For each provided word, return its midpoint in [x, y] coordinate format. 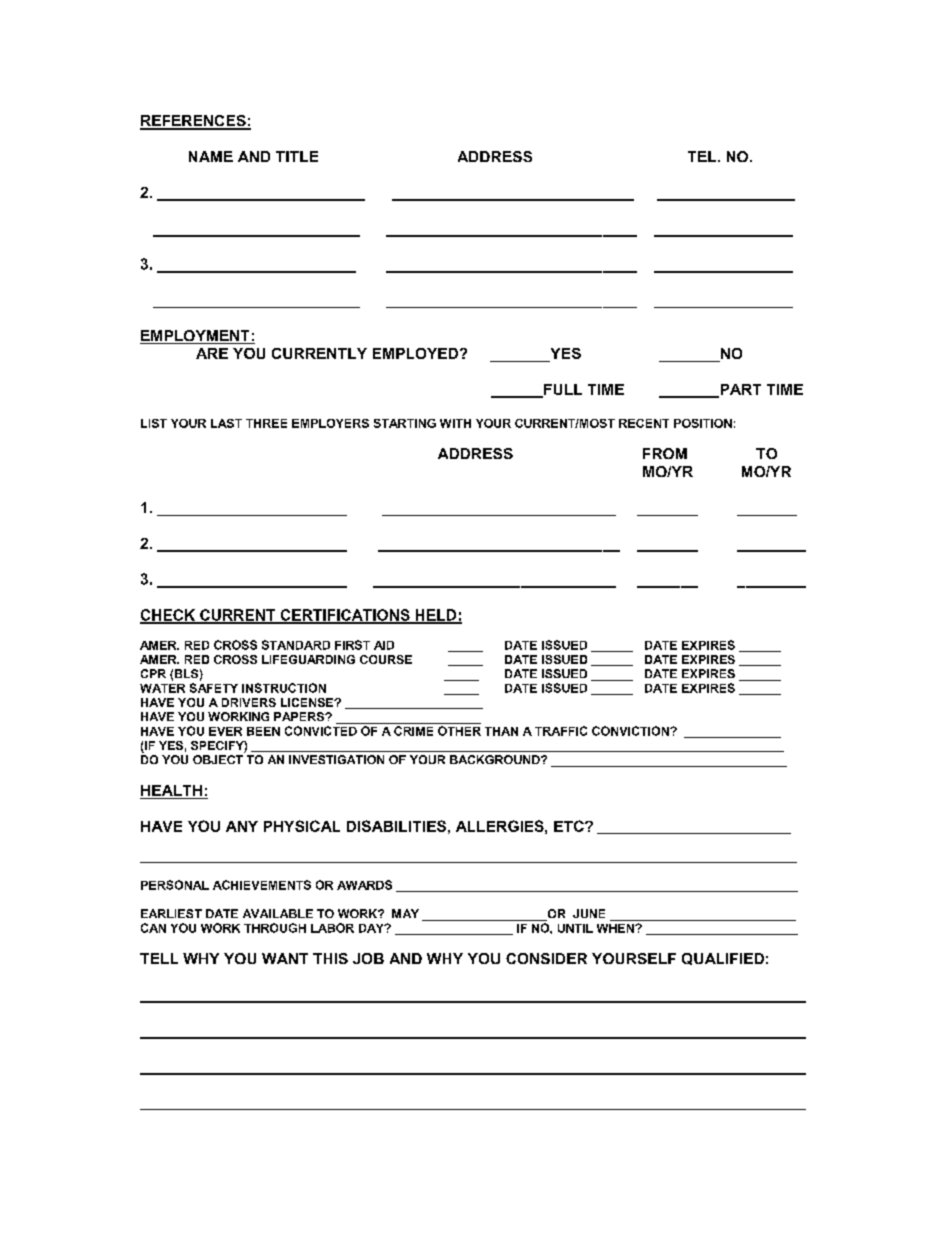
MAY [405, 913]
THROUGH [275, 928]
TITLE [297, 156]
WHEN [616, 928]
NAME [211, 156]
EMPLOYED [415, 353]
